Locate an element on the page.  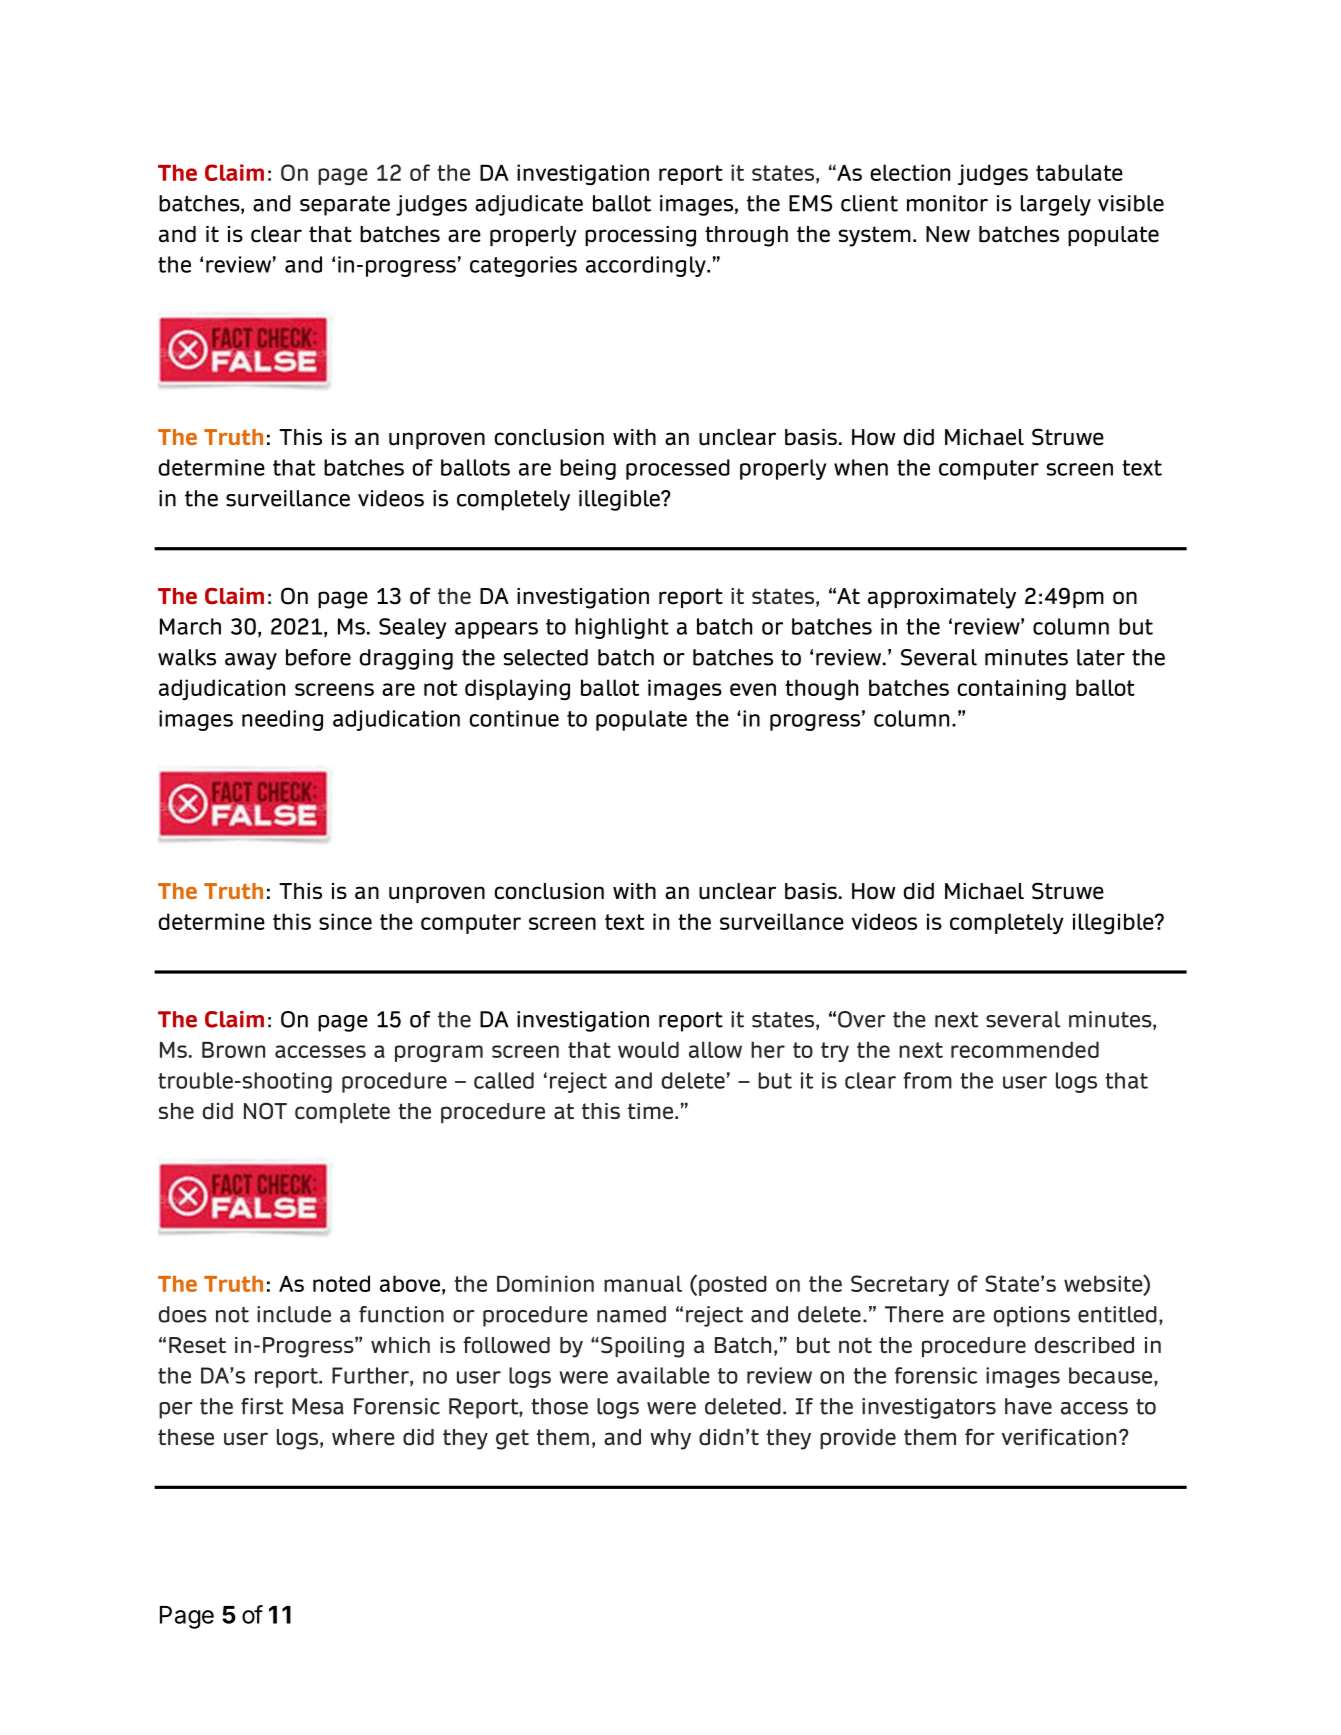
continue is located at coordinates (514, 718).
